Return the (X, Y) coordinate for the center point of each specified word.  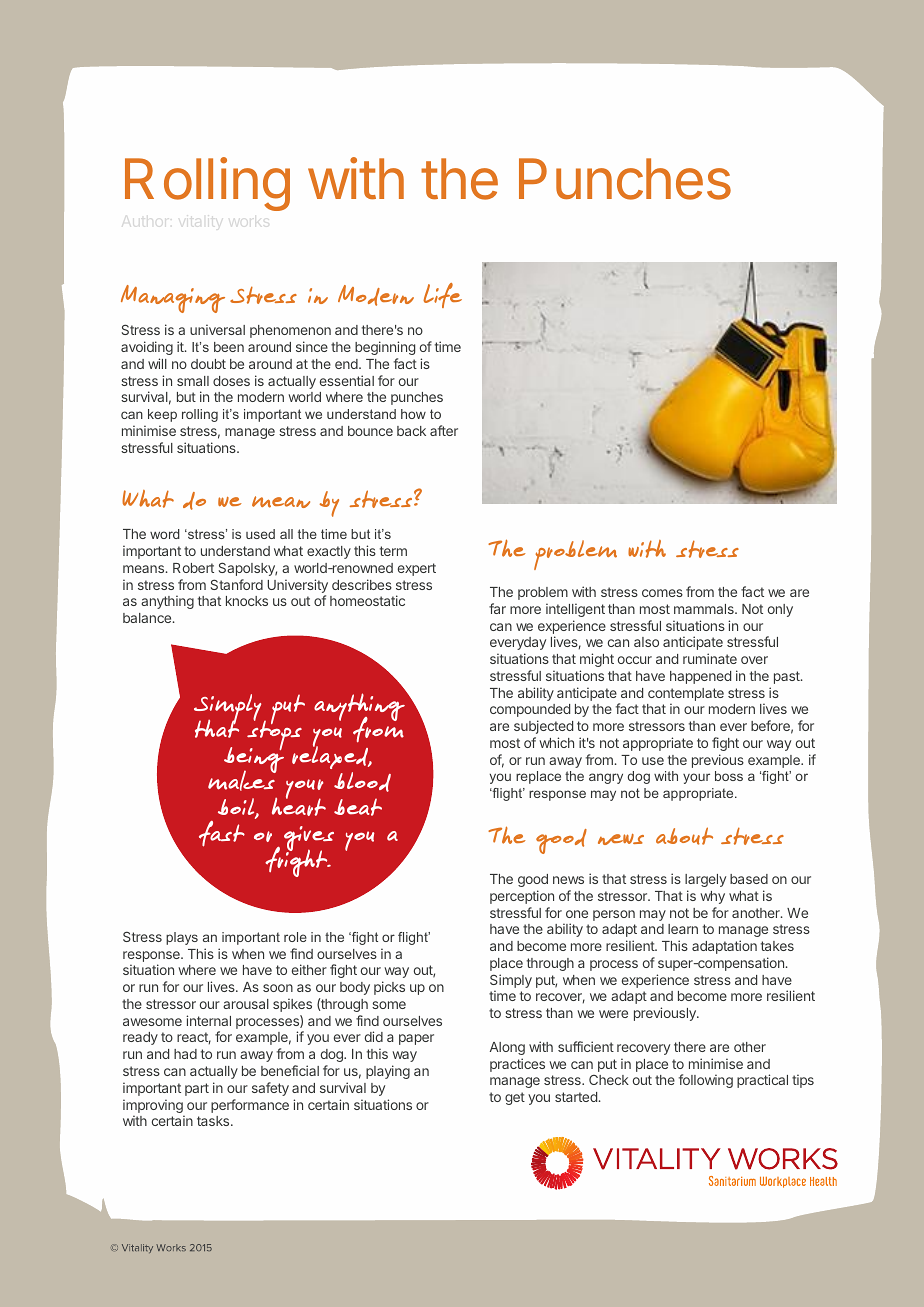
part (197, 1089)
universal (217, 329)
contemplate (686, 694)
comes (662, 593)
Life (442, 295)
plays (182, 938)
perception (522, 897)
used (260, 534)
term (393, 551)
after (444, 430)
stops (274, 735)
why (712, 897)
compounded (530, 710)
